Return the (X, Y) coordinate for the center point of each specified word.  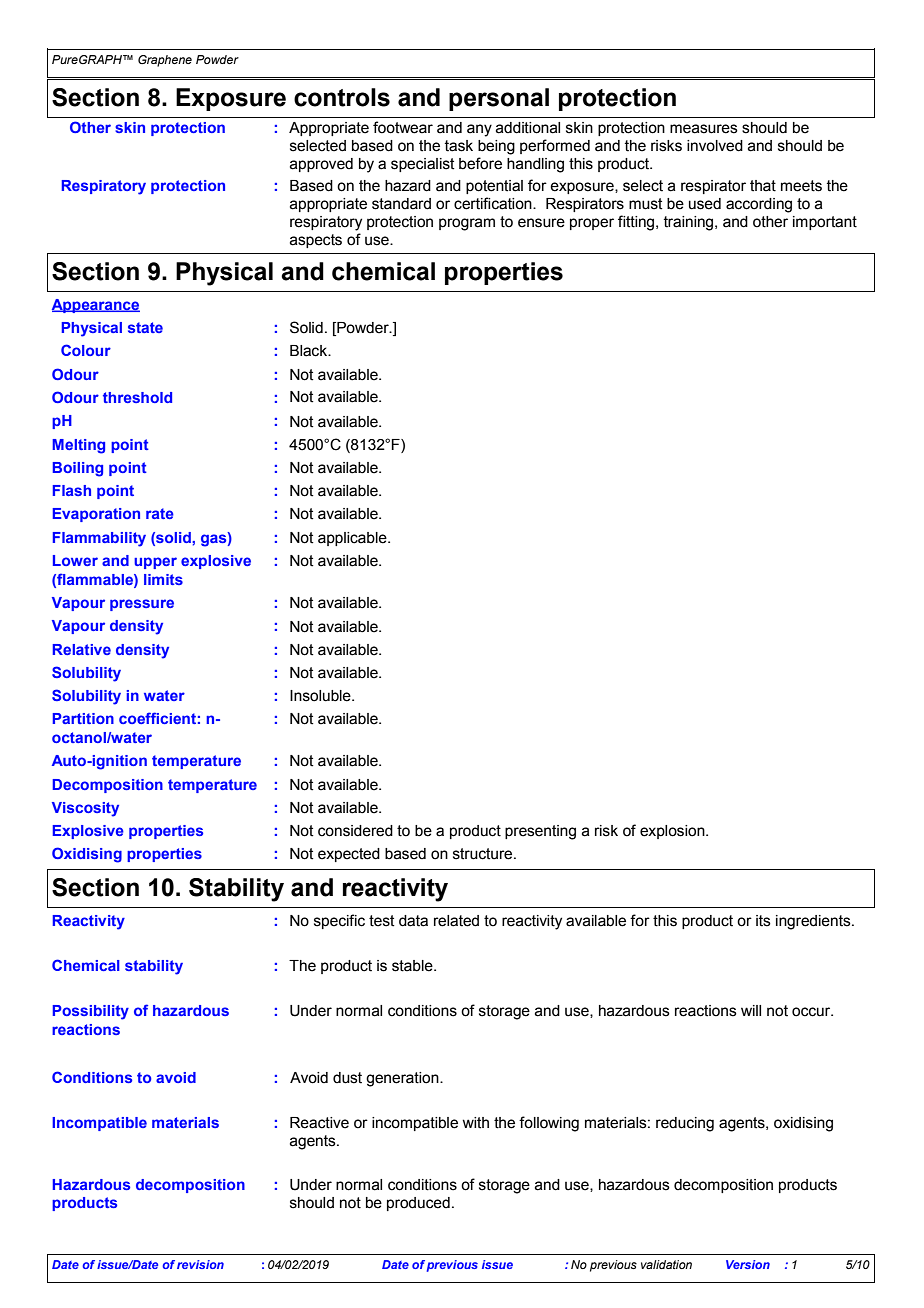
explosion (673, 832)
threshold (137, 397)
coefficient (157, 718)
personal (499, 99)
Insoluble (321, 696)
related (456, 921)
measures (704, 129)
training (689, 223)
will (751, 1010)
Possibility (90, 1012)
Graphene (165, 61)
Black (310, 351)
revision (200, 1264)
